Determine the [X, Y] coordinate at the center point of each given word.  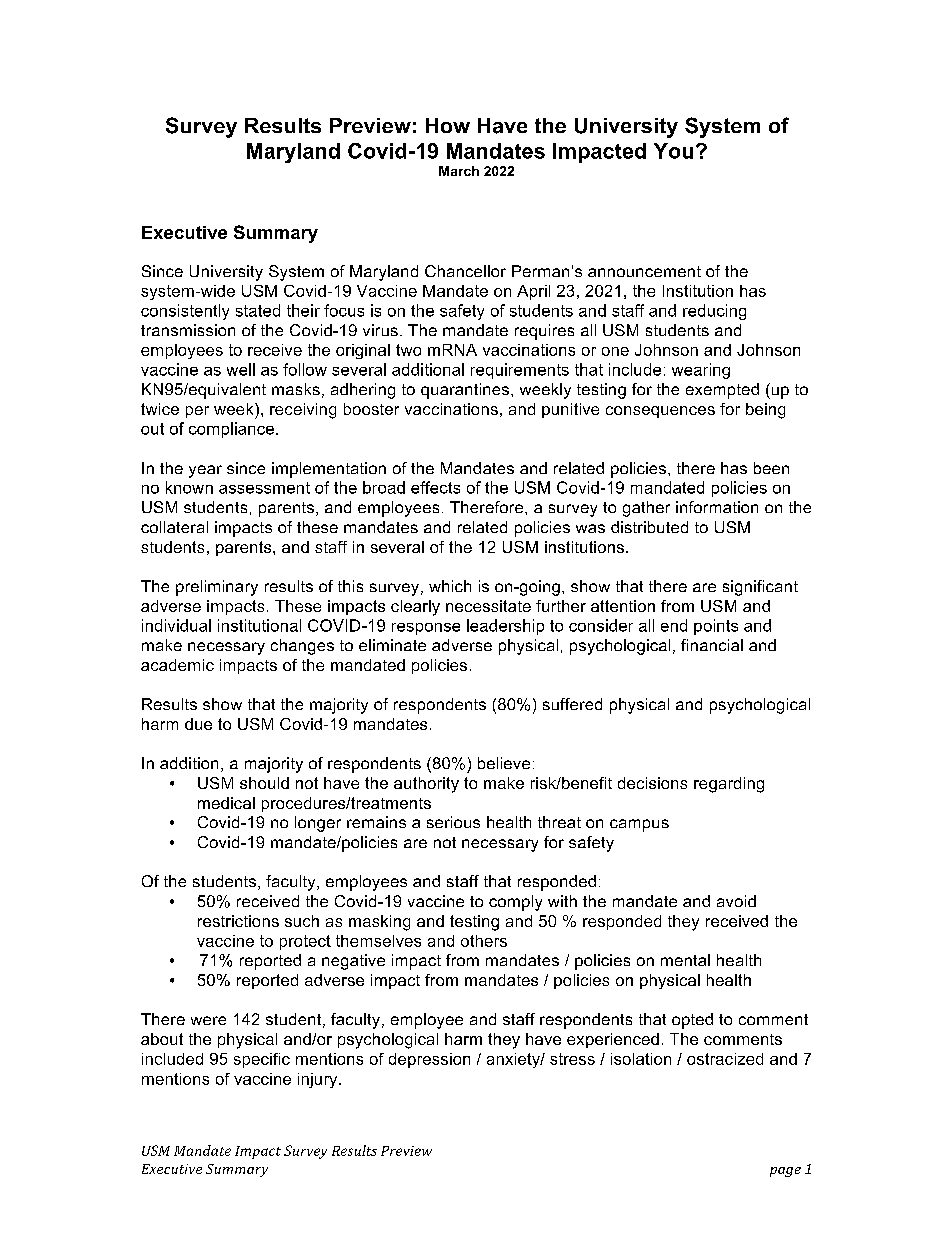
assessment [264, 488]
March [459, 171]
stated [258, 310]
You [673, 151]
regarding [729, 785]
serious [453, 822]
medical [226, 803]
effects [435, 487]
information [717, 507]
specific [262, 1060]
